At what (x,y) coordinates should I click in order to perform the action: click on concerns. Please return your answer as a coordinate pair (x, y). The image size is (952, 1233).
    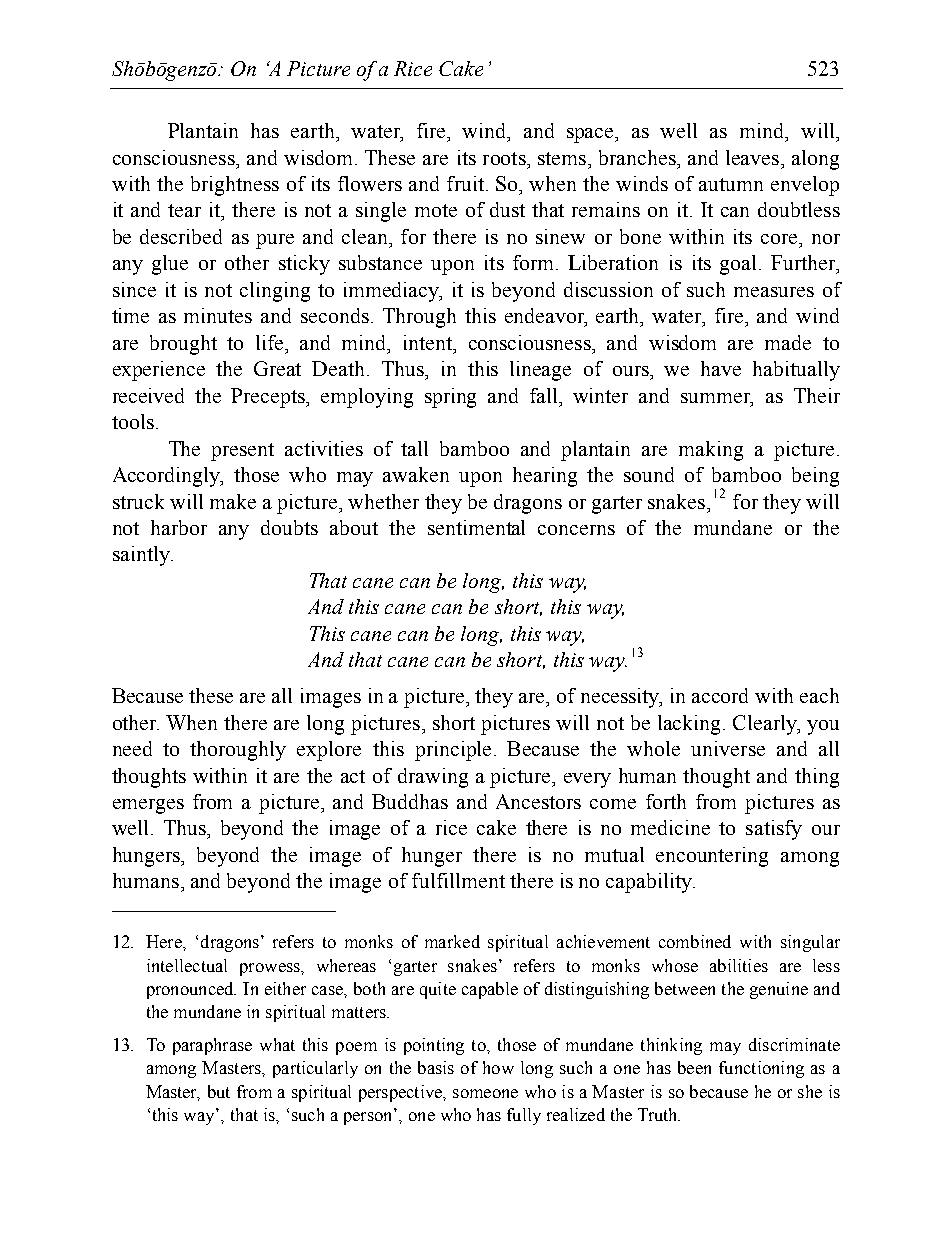
    Looking at the image, I should click on (576, 530).
